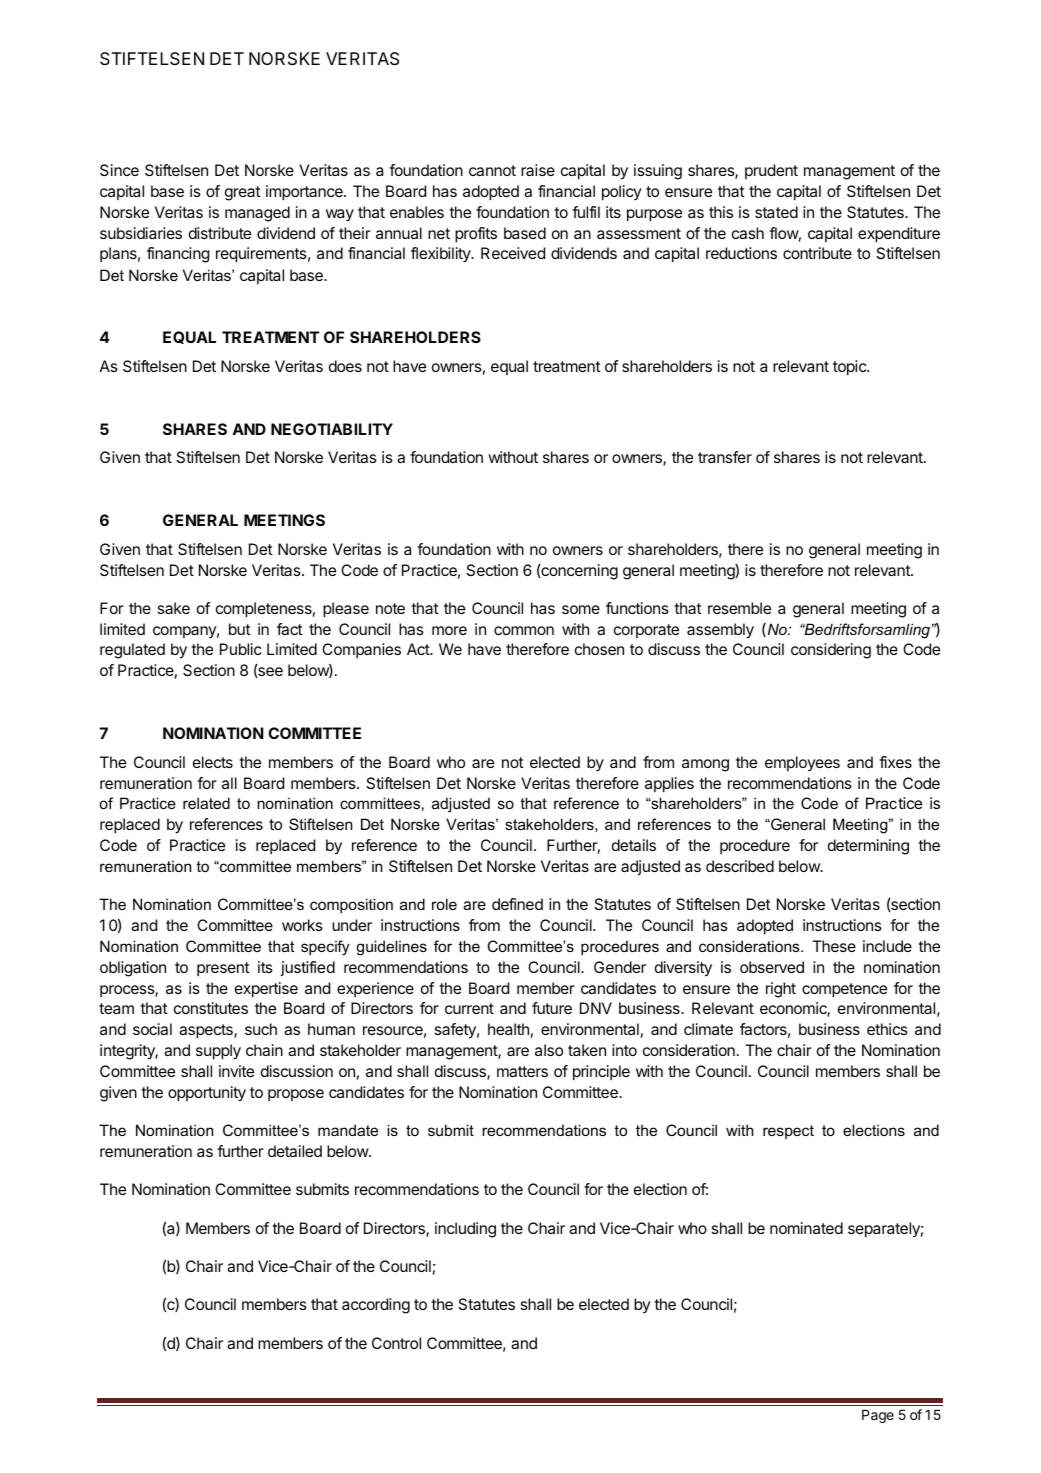 The height and width of the screenshot is (1473, 1041). I want to click on profits, so click(476, 235).
